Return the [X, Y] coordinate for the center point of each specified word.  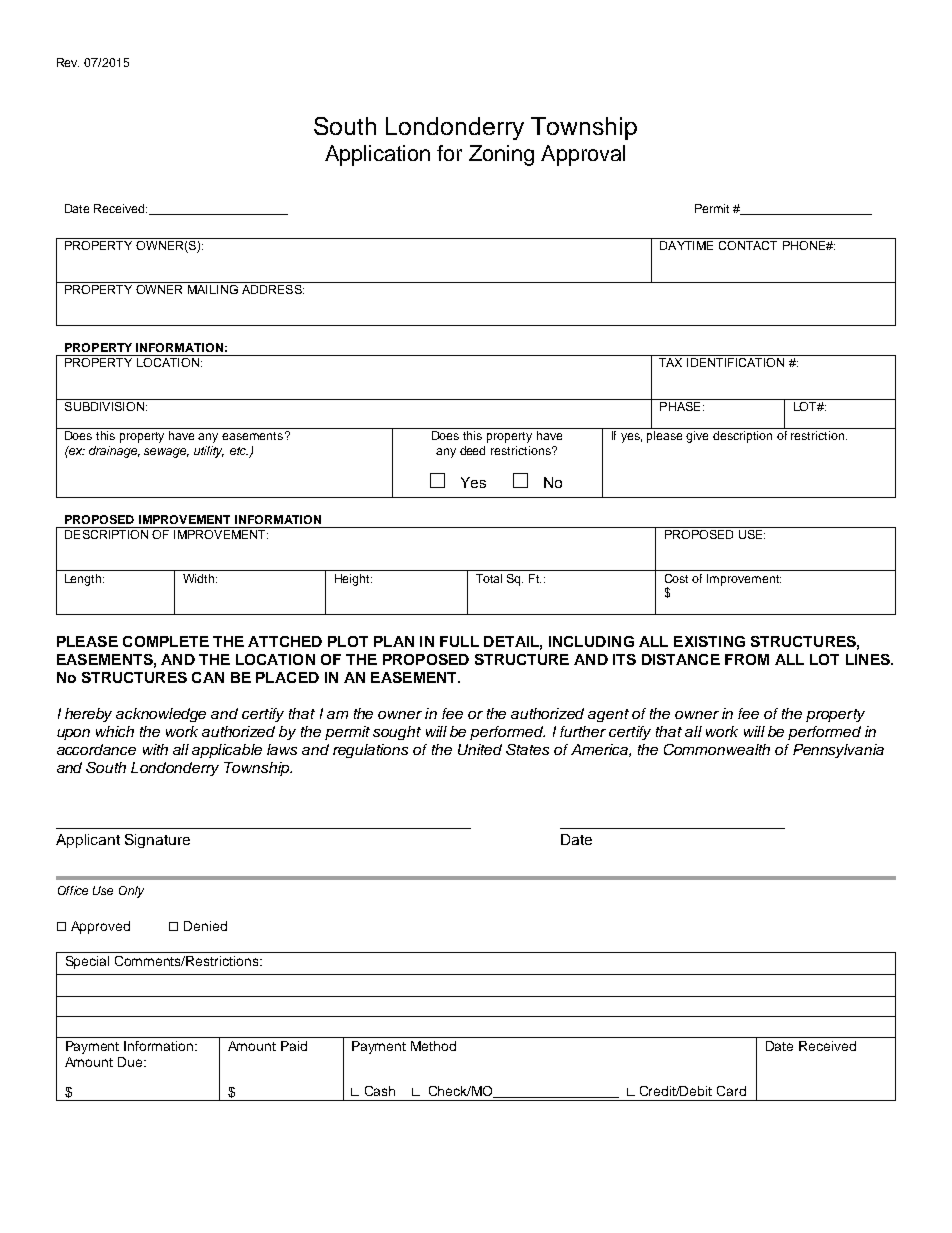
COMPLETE [166, 641]
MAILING [213, 288]
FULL [459, 641]
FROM [747, 659]
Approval [583, 155]
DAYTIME [686, 245]
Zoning [501, 155]
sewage [166, 453]
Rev [68, 62]
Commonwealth [717, 749]
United [480, 749]
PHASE [680, 405]
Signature [157, 841]
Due [131, 1062]
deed [472, 450]
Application [377, 155]
